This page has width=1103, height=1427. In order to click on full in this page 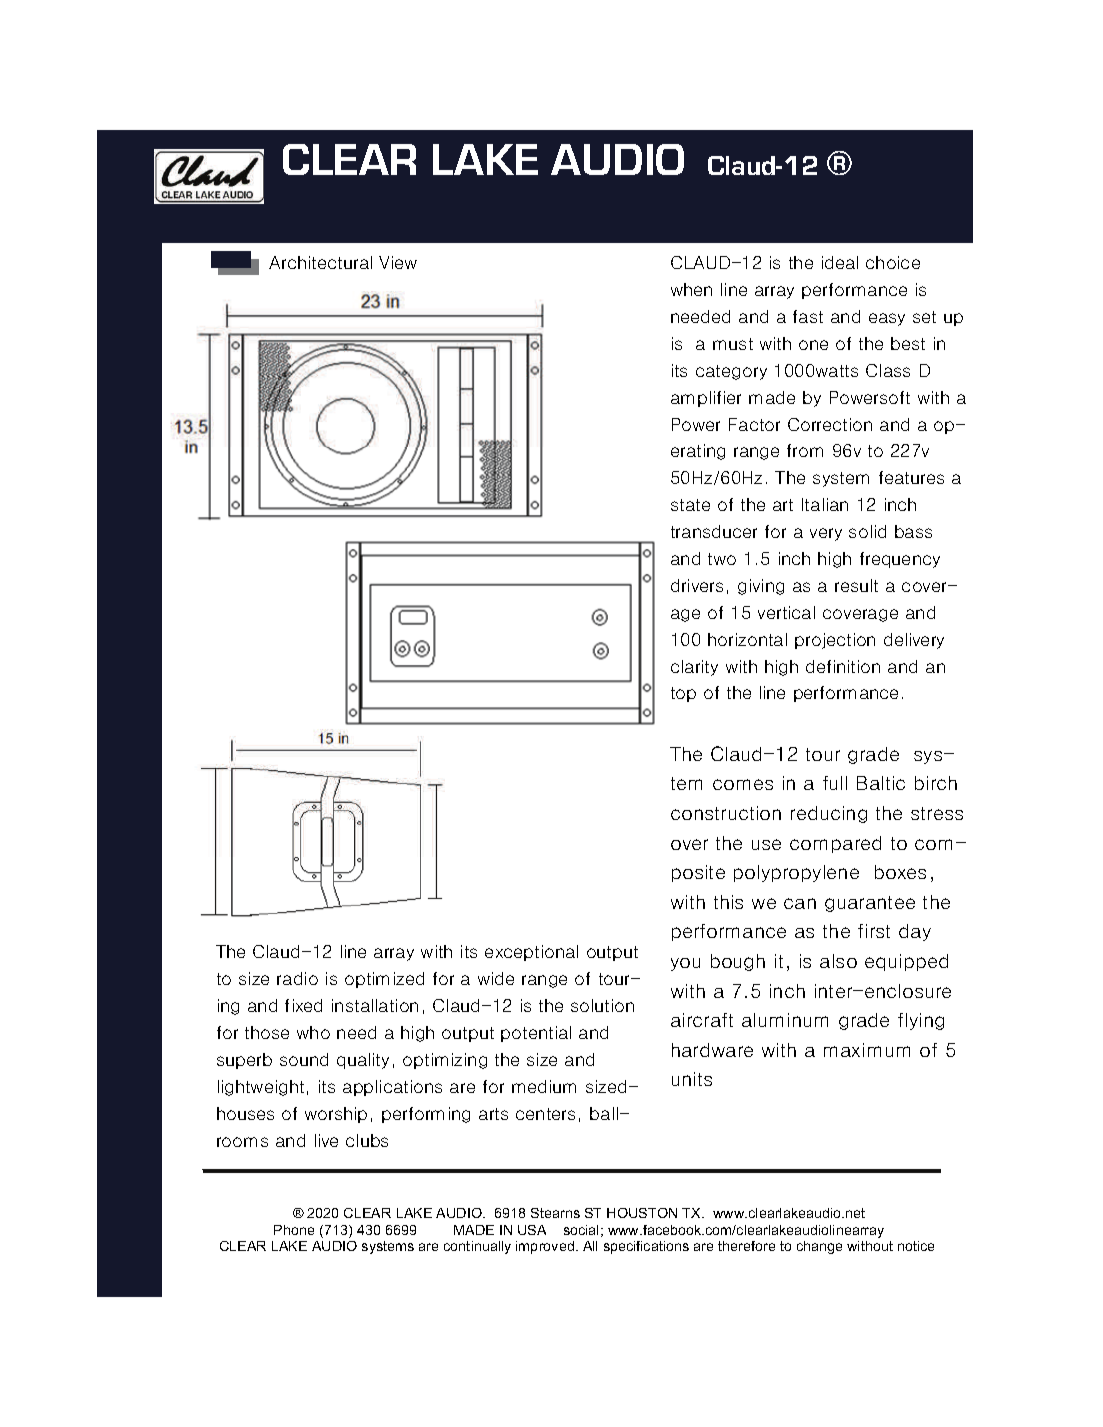, I will do `click(835, 783)`.
